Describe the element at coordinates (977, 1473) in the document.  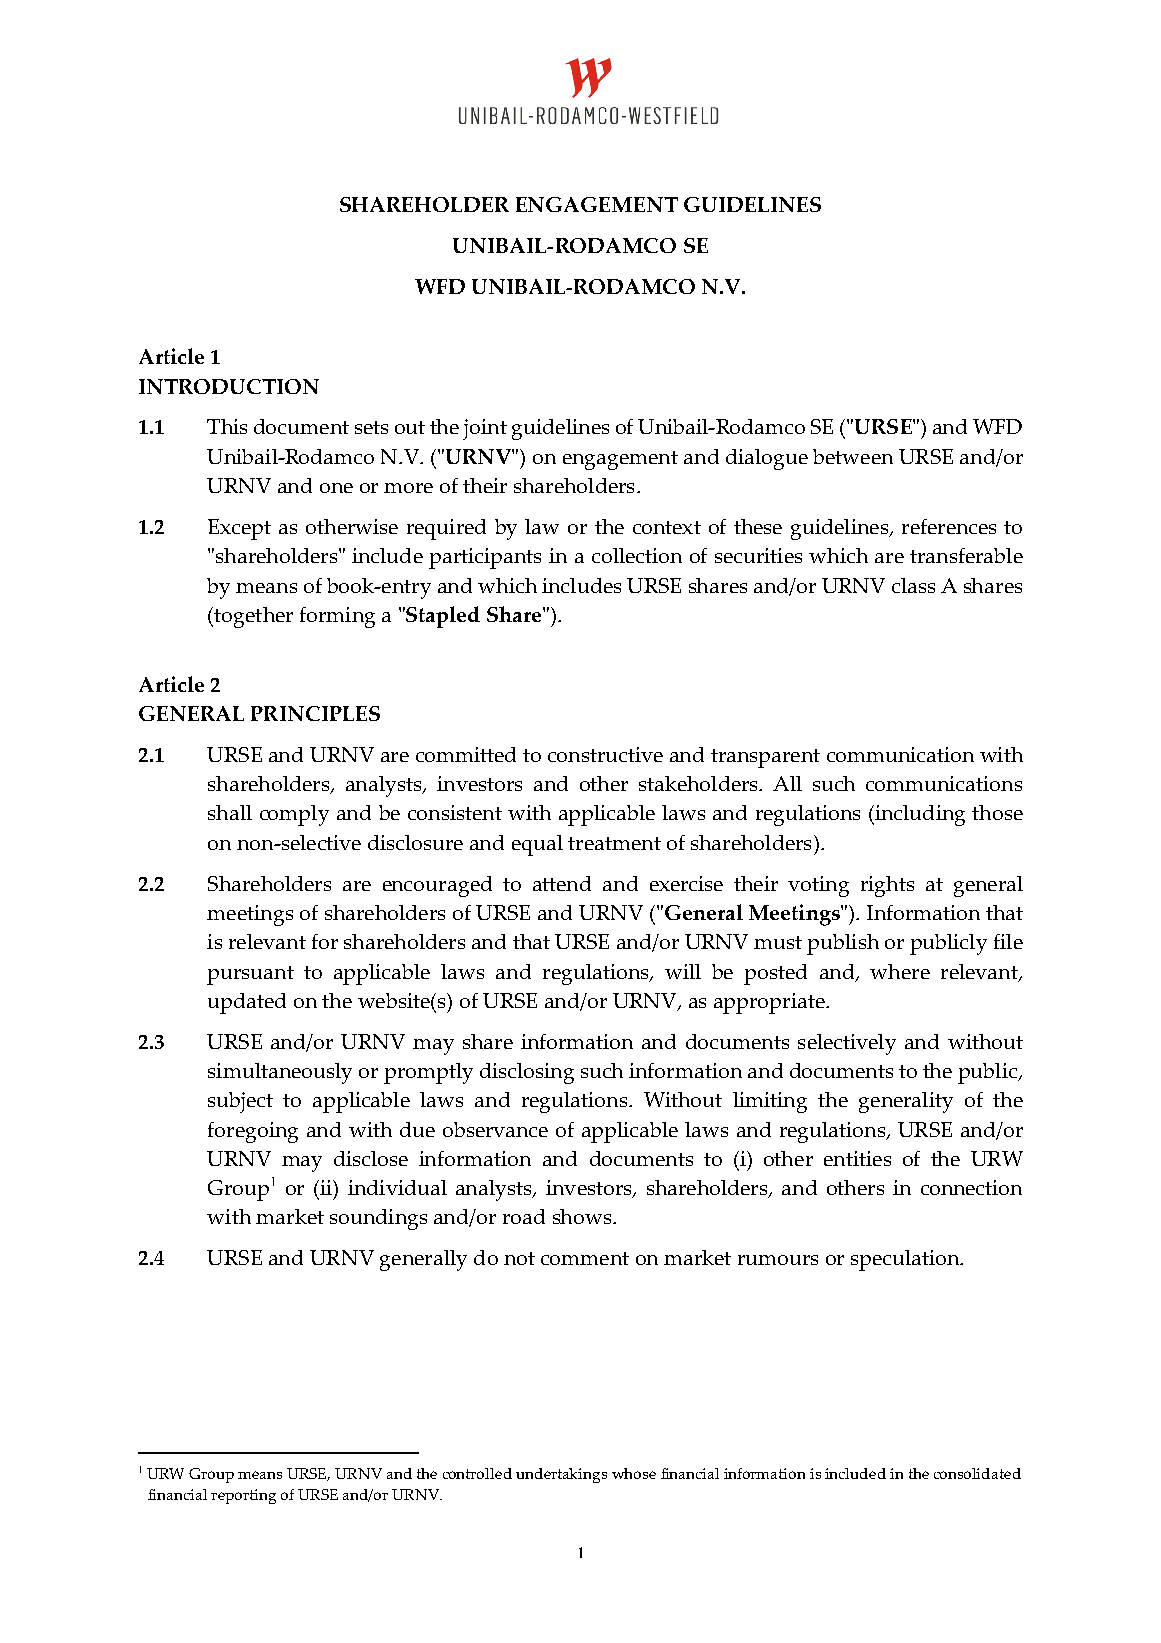
I see `consolidated` at that location.
